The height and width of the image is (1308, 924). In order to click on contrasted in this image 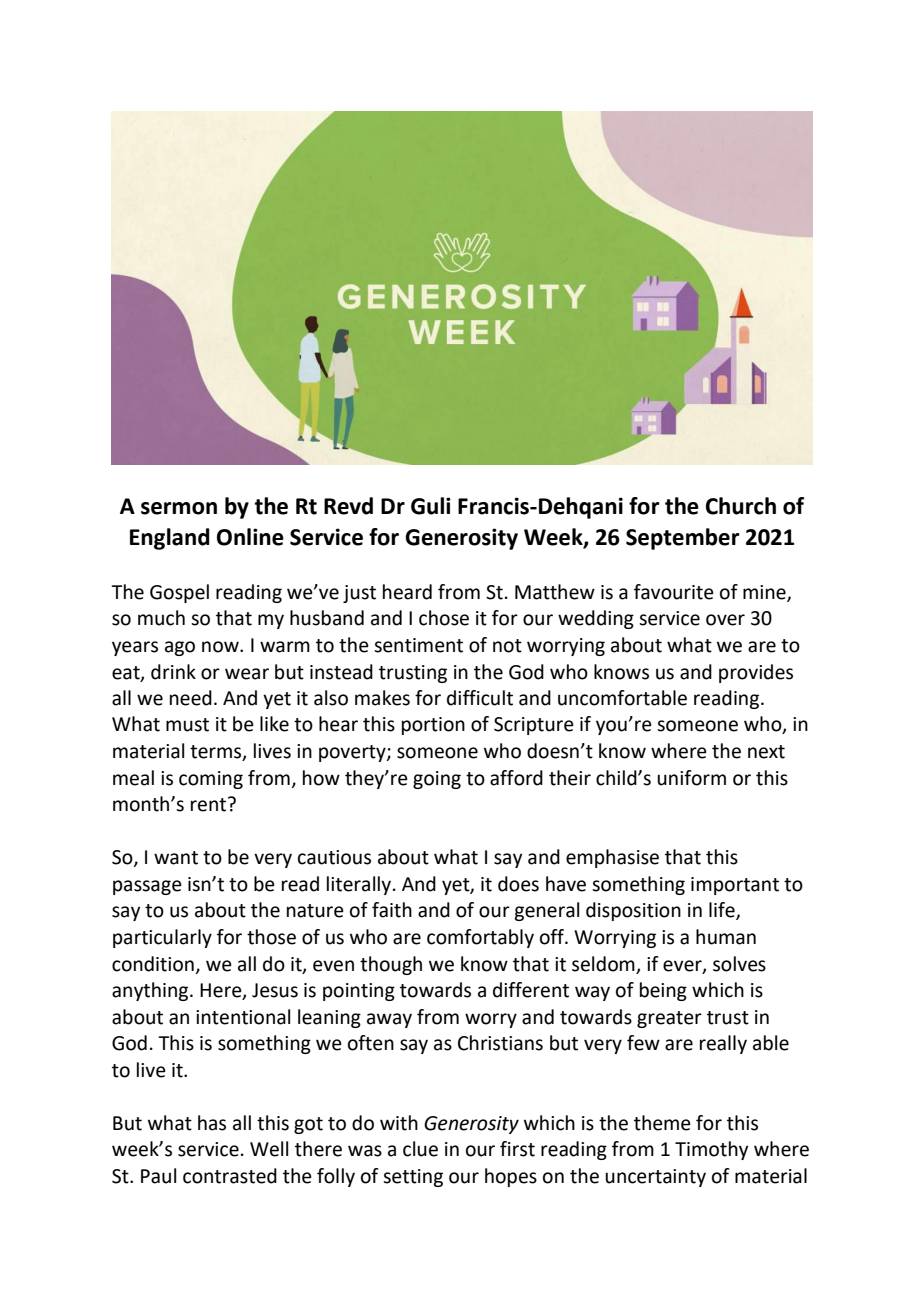, I will do `click(230, 1176)`.
